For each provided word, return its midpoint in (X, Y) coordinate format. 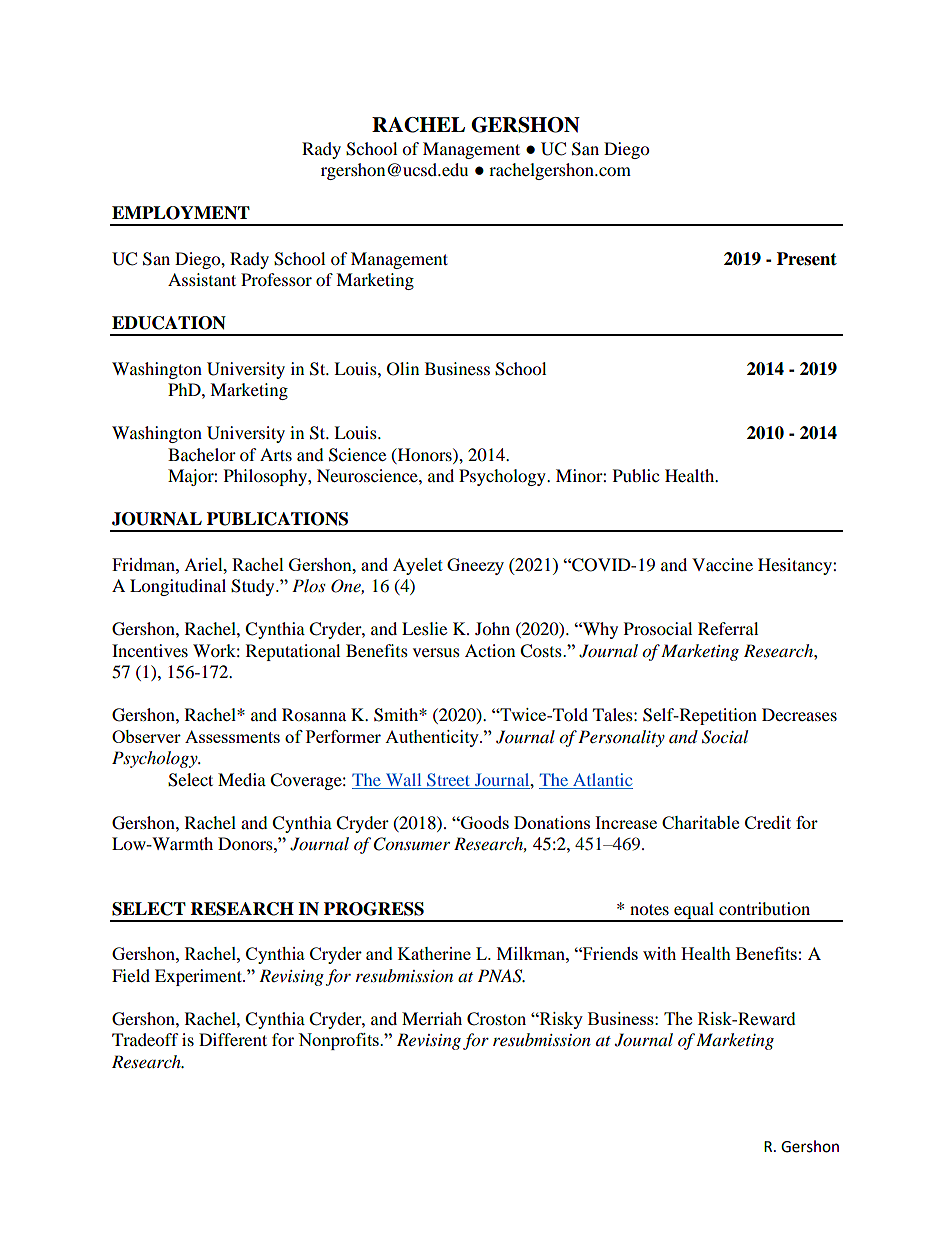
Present (807, 259)
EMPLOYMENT (181, 213)
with (659, 953)
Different (233, 1039)
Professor (276, 279)
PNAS (501, 976)
